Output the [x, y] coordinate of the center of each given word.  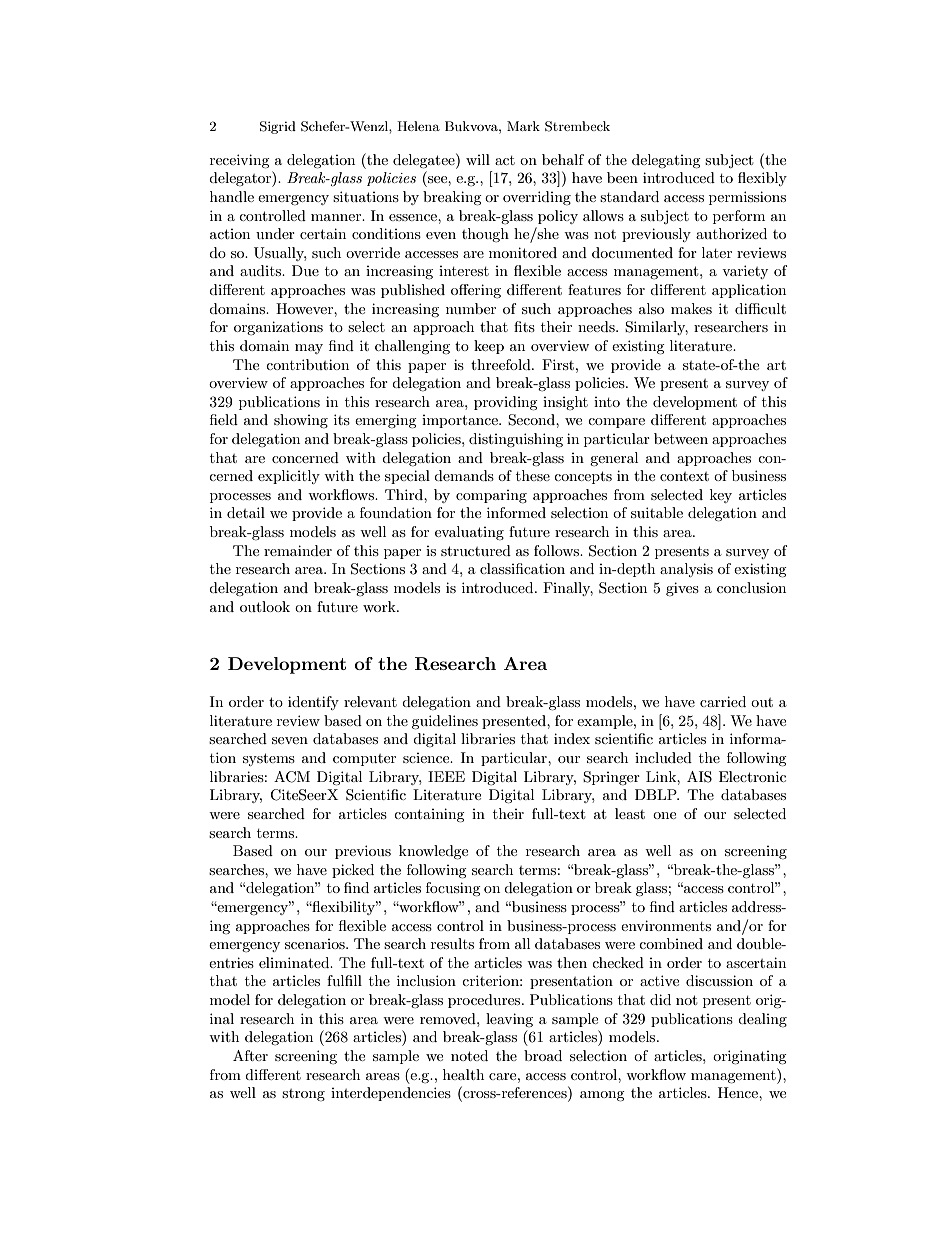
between [681, 438]
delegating [666, 161]
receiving [240, 161]
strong [303, 1095]
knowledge [433, 852]
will [478, 159]
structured [476, 550]
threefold [502, 364]
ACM [292, 777]
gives [682, 589]
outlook [265, 606]
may [309, 349]
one [664, 815]
